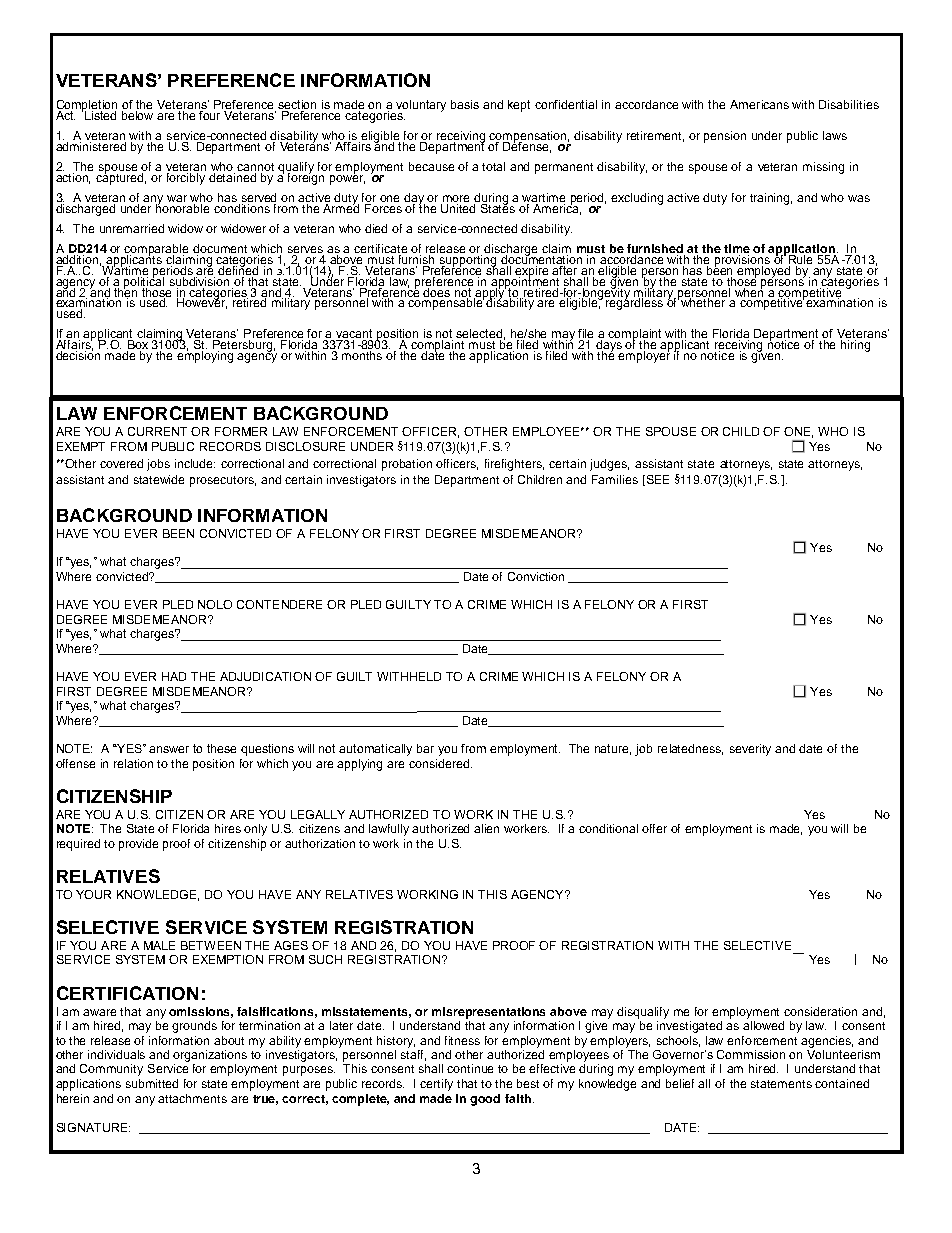 This screenshot has height=1233, width=952. I want to click on offer, so click(654, 828).
